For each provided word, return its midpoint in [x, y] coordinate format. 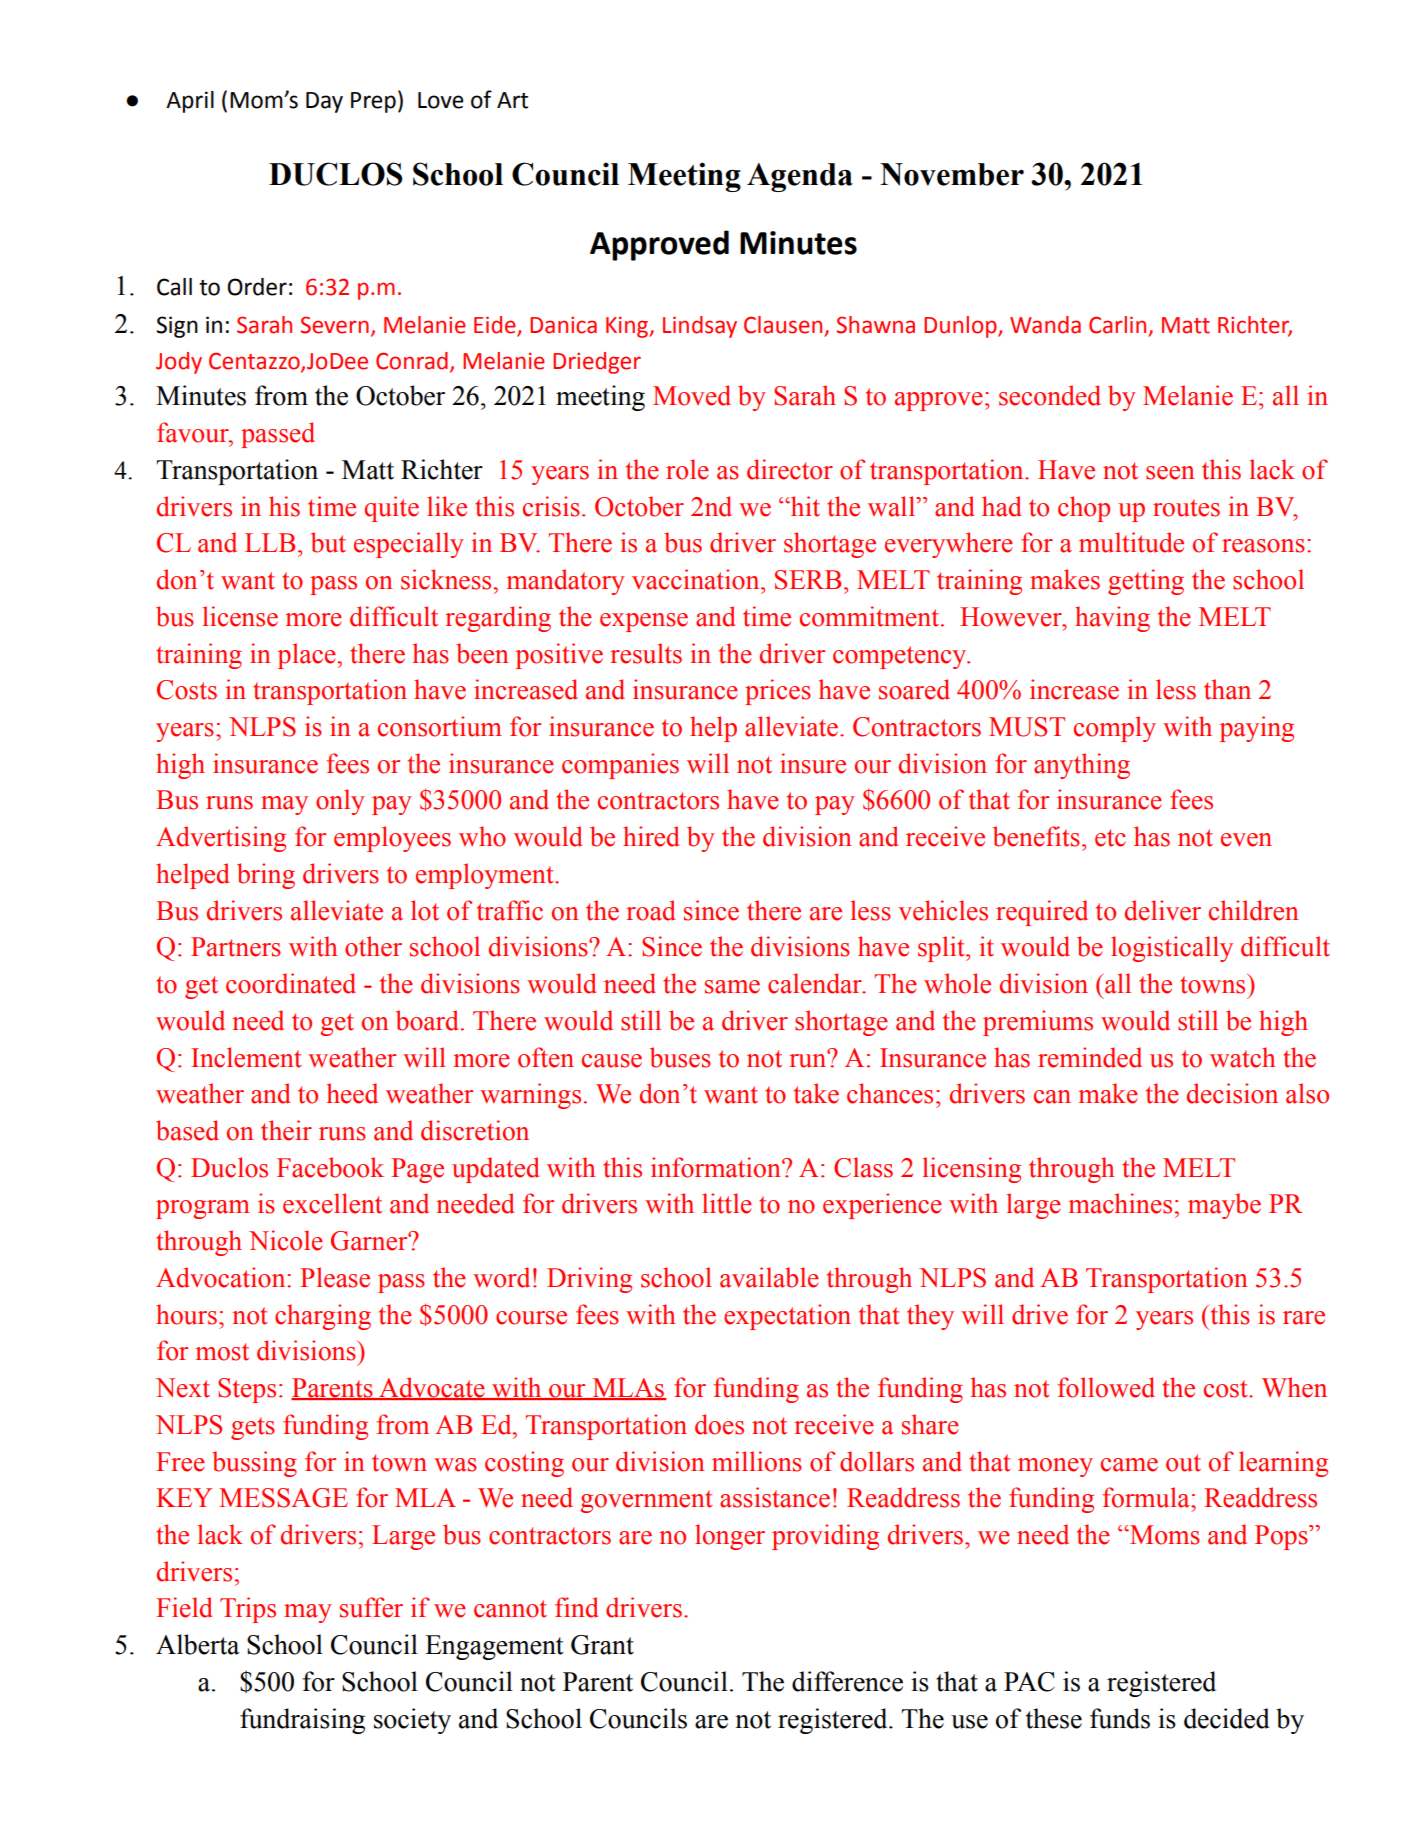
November [952, 174]
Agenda [800, 177]
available [769, 1277]
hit [804, 506]
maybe [1224, 1206]
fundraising [302, 1721]
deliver [1163, 910]
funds [1120, 1718]
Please [335, 1277]
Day [324, 102]
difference [847, 1681]
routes [1186, 508]
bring [266, 876]
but [328, 542]
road [650, 910]
